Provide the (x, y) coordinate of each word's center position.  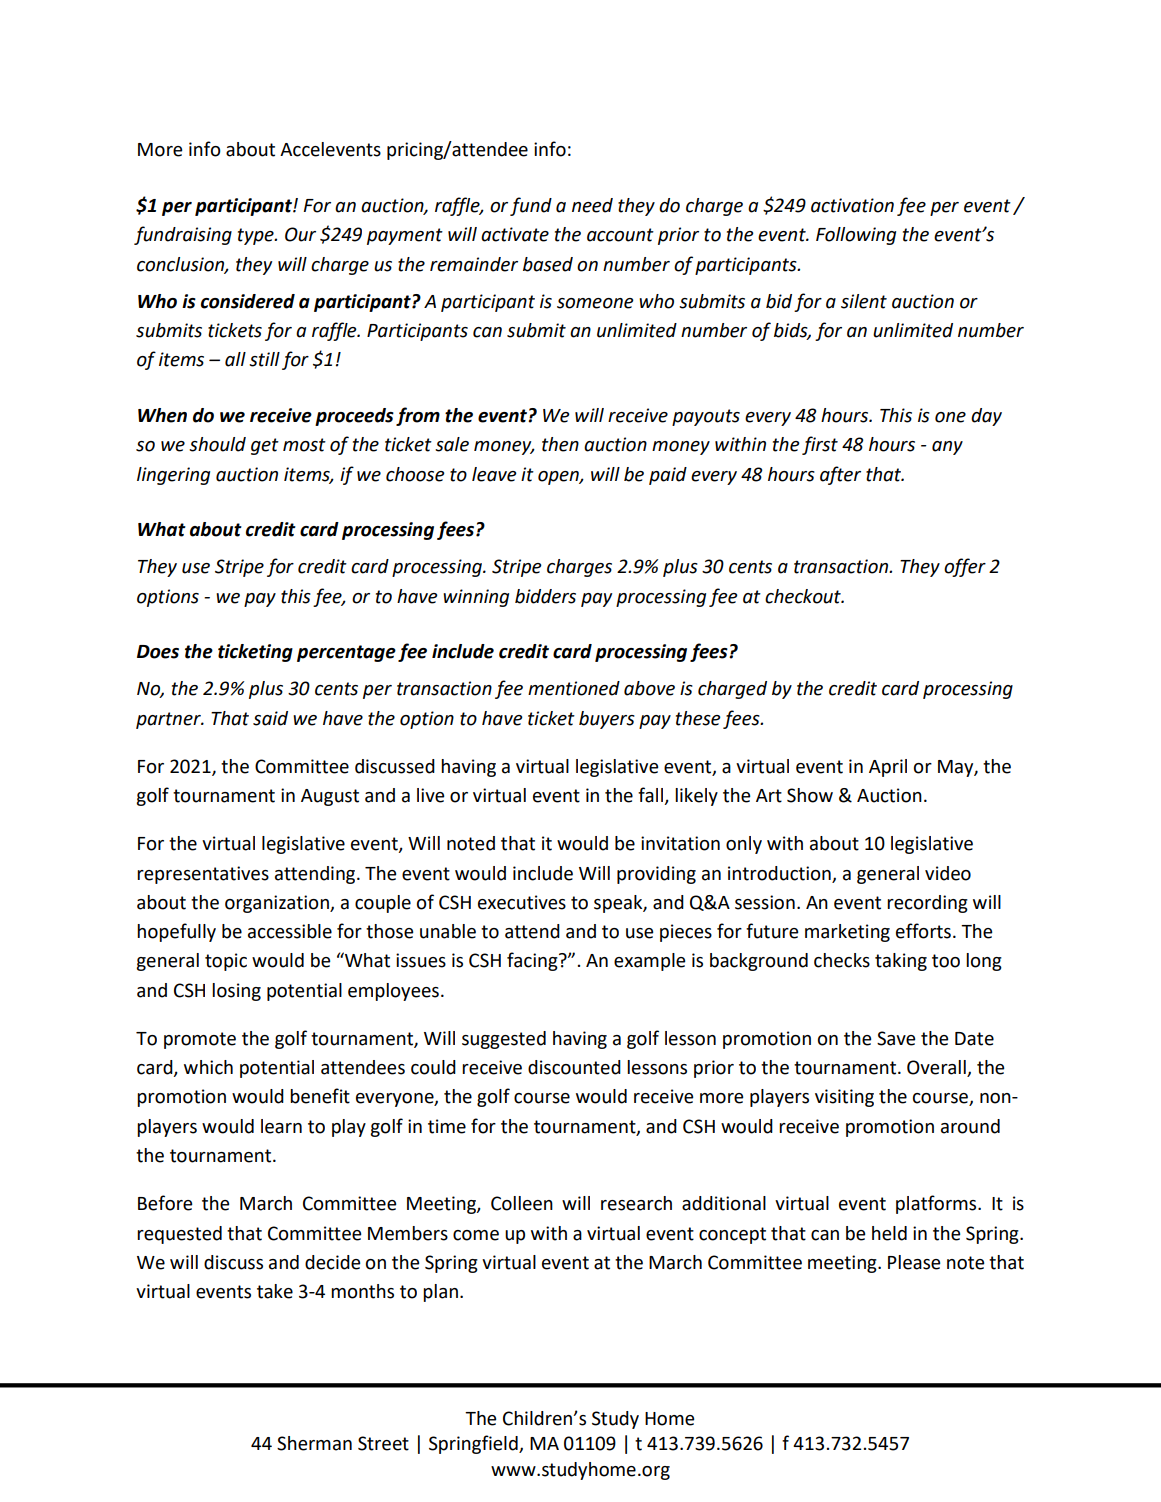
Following (856, 236)
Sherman (314, 1443)
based (548, 264)
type (257, 236)
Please (914, 1262)
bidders (545, 596)
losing (236, 992)
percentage (346, 653)
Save (896, 1038)
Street (383, 1443)
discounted (574, 1067)
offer (965, 567)
